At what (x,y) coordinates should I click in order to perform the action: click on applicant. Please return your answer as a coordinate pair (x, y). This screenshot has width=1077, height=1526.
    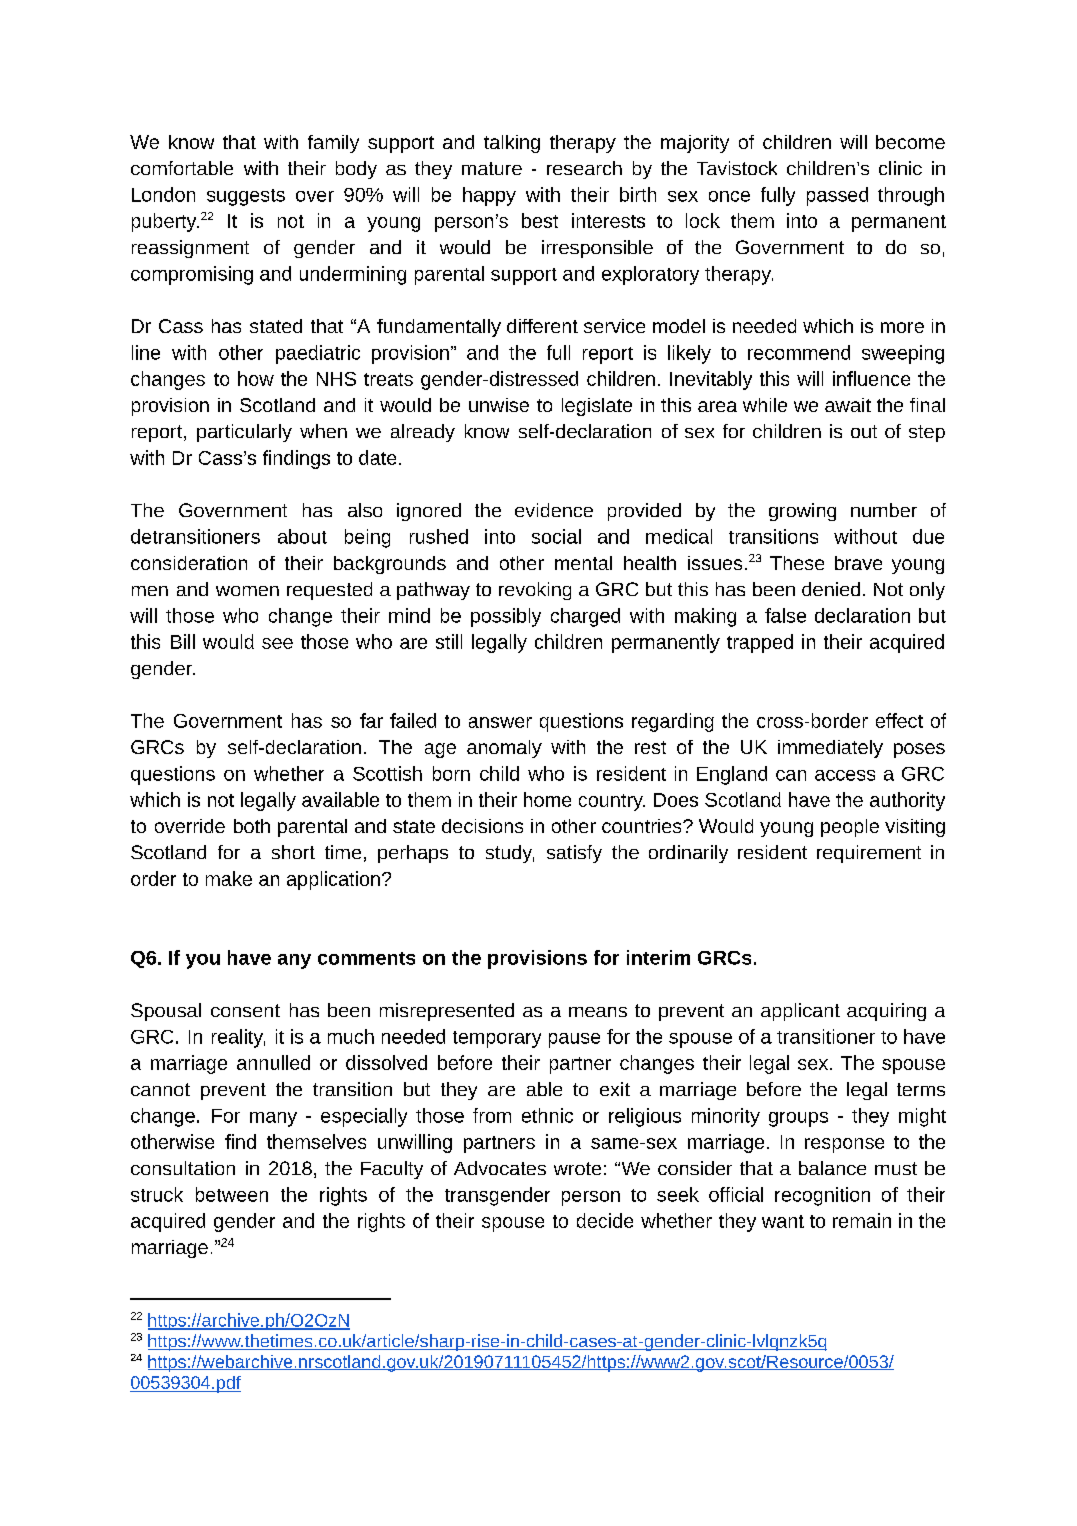
    Looking at the image, I should click on (800, 1012).
